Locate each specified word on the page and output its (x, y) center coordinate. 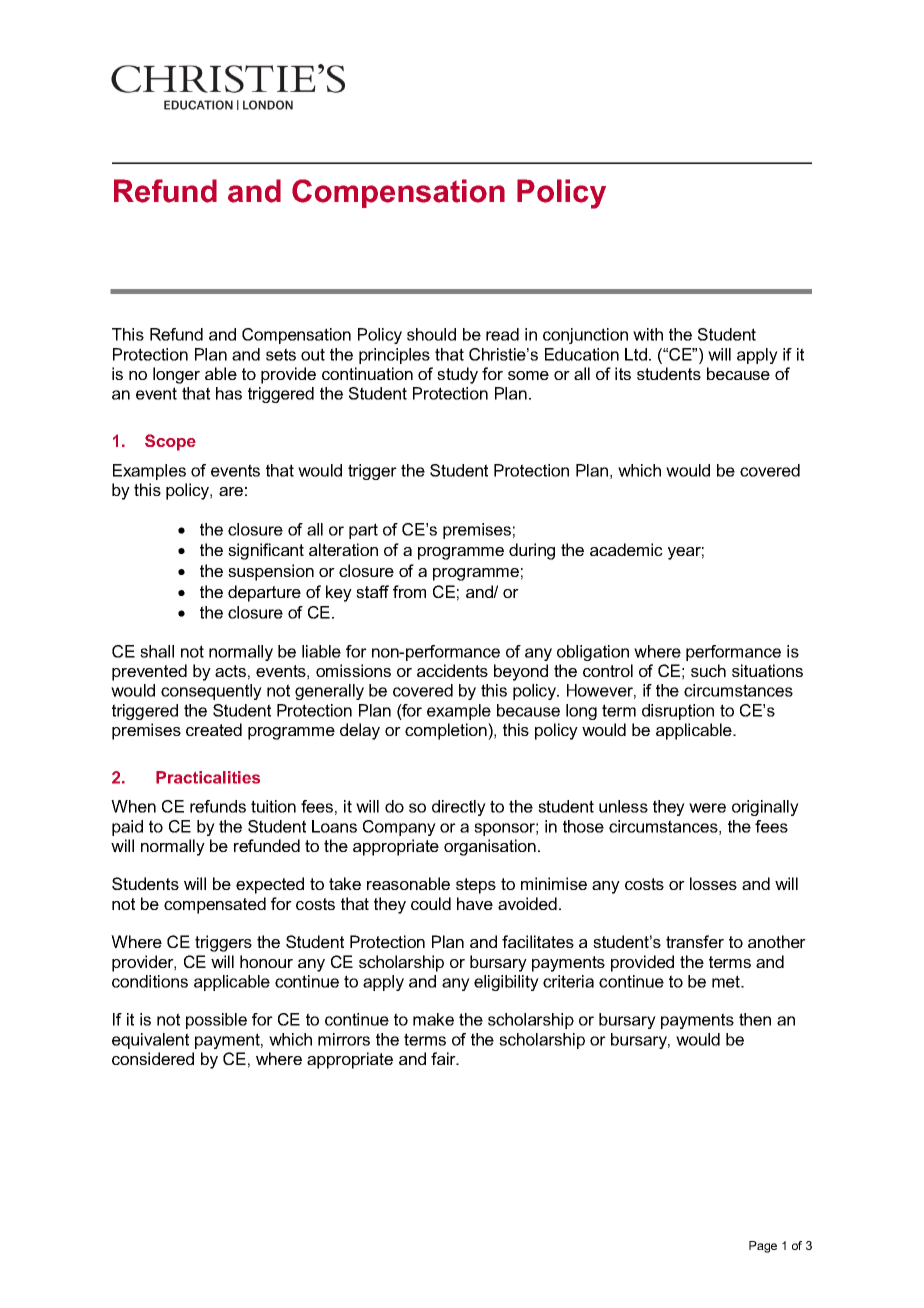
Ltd (636, 354)
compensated (215, 905)
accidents (452, 670)
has (229, 393)
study (457, 375)
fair (444, 1058)
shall (157, 651)
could (431, 903)
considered (153, 1058)
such (708, 670)
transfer (695, 941)
